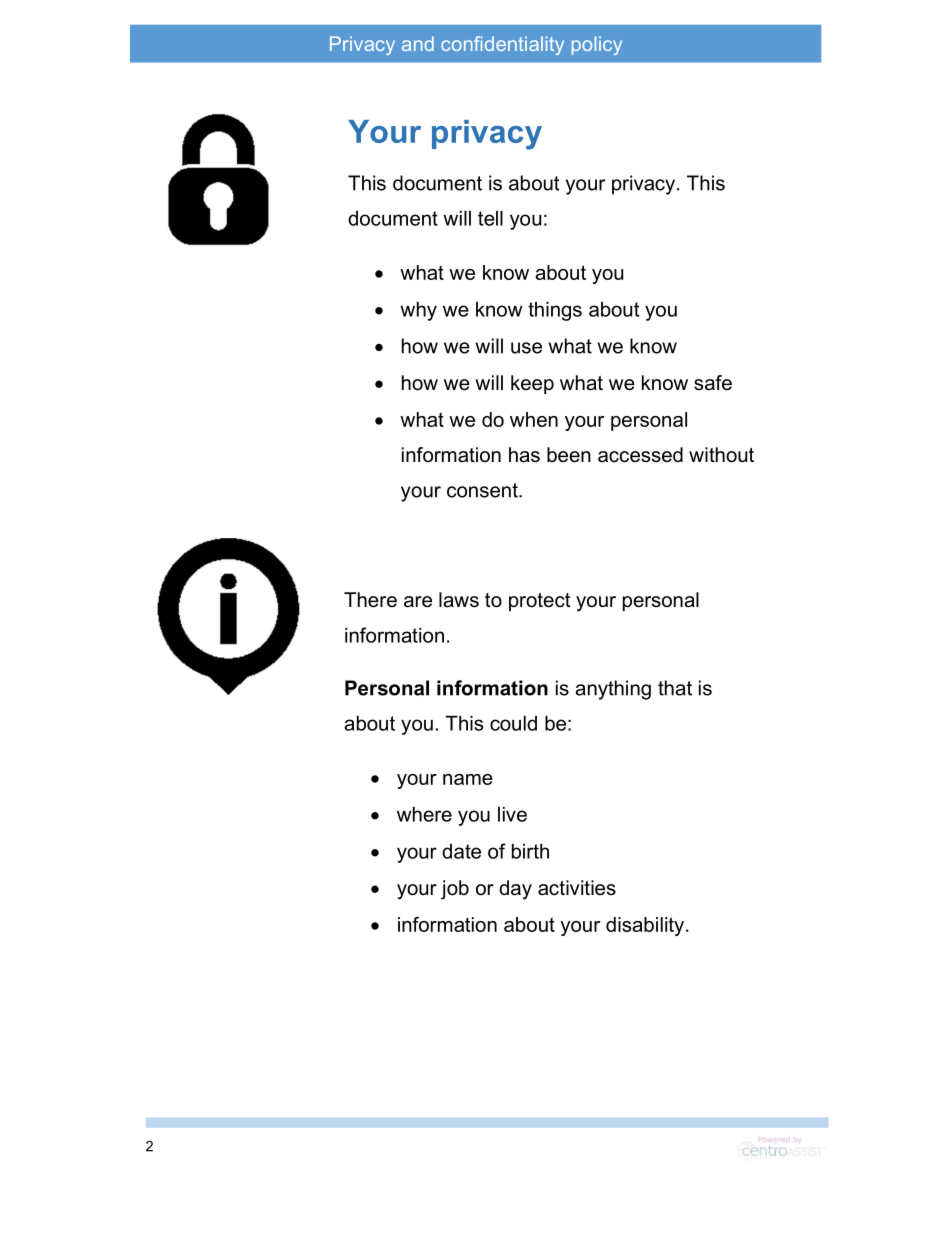 This screenshot has height=1233, width=952. Describe the element at coordinates (675, 688) in the screenshot. I see `that` at that location.
